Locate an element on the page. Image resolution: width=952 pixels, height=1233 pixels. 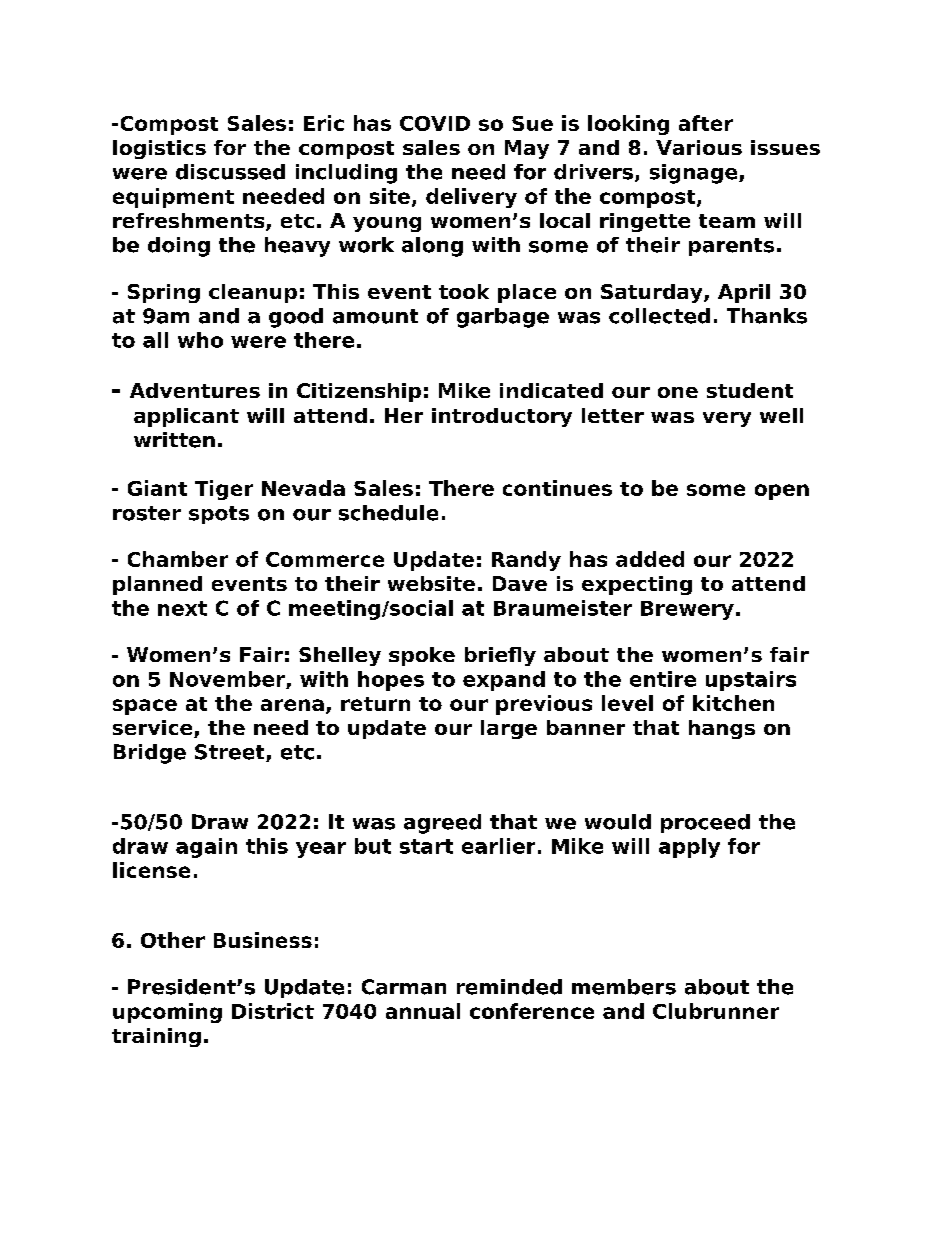
one is located at coordinates (678, 392).
